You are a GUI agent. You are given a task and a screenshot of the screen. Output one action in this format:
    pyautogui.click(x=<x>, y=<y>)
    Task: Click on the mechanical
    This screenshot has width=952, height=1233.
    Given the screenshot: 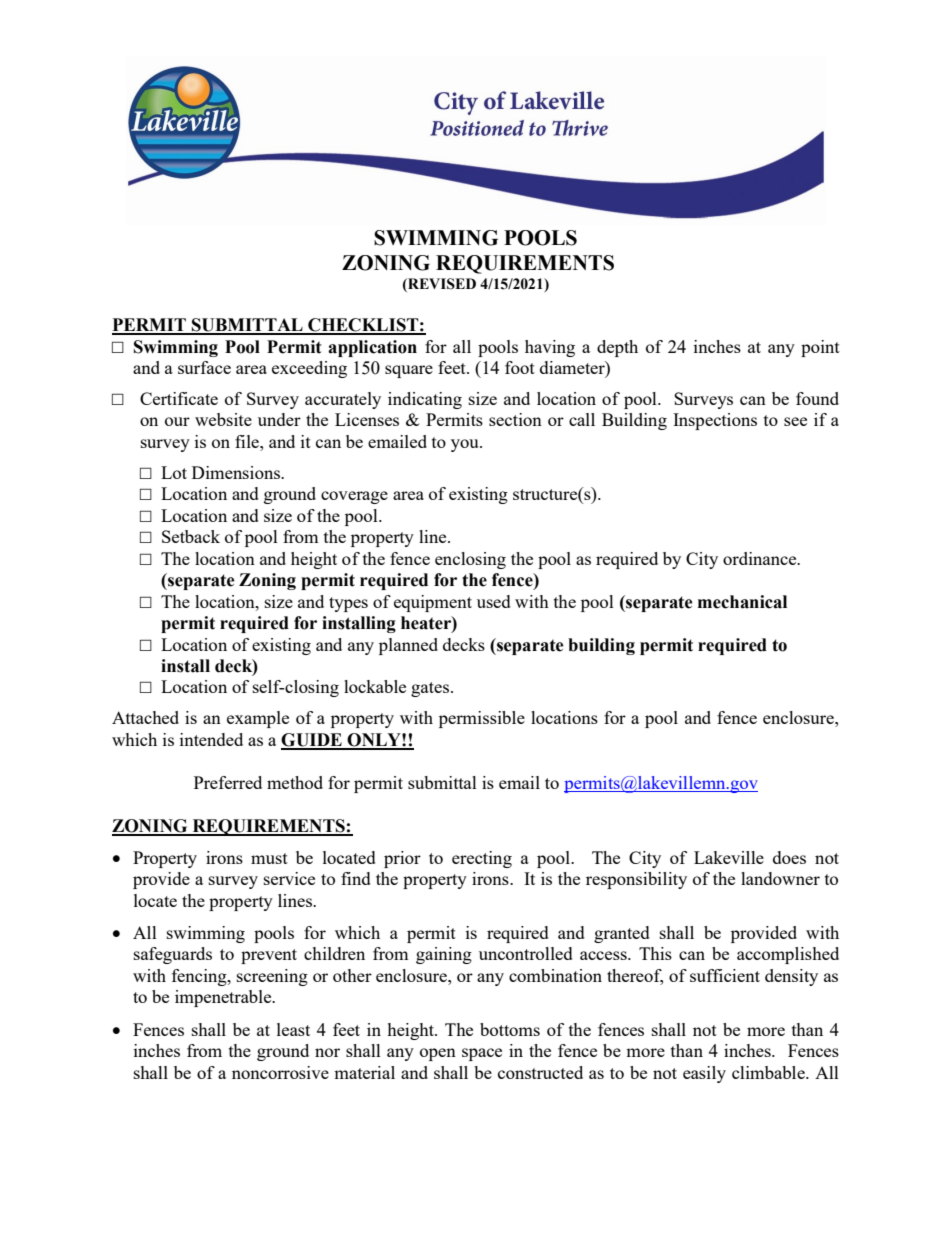 What is the action you would take?
    pyautogui.click(x=742, y=602)
